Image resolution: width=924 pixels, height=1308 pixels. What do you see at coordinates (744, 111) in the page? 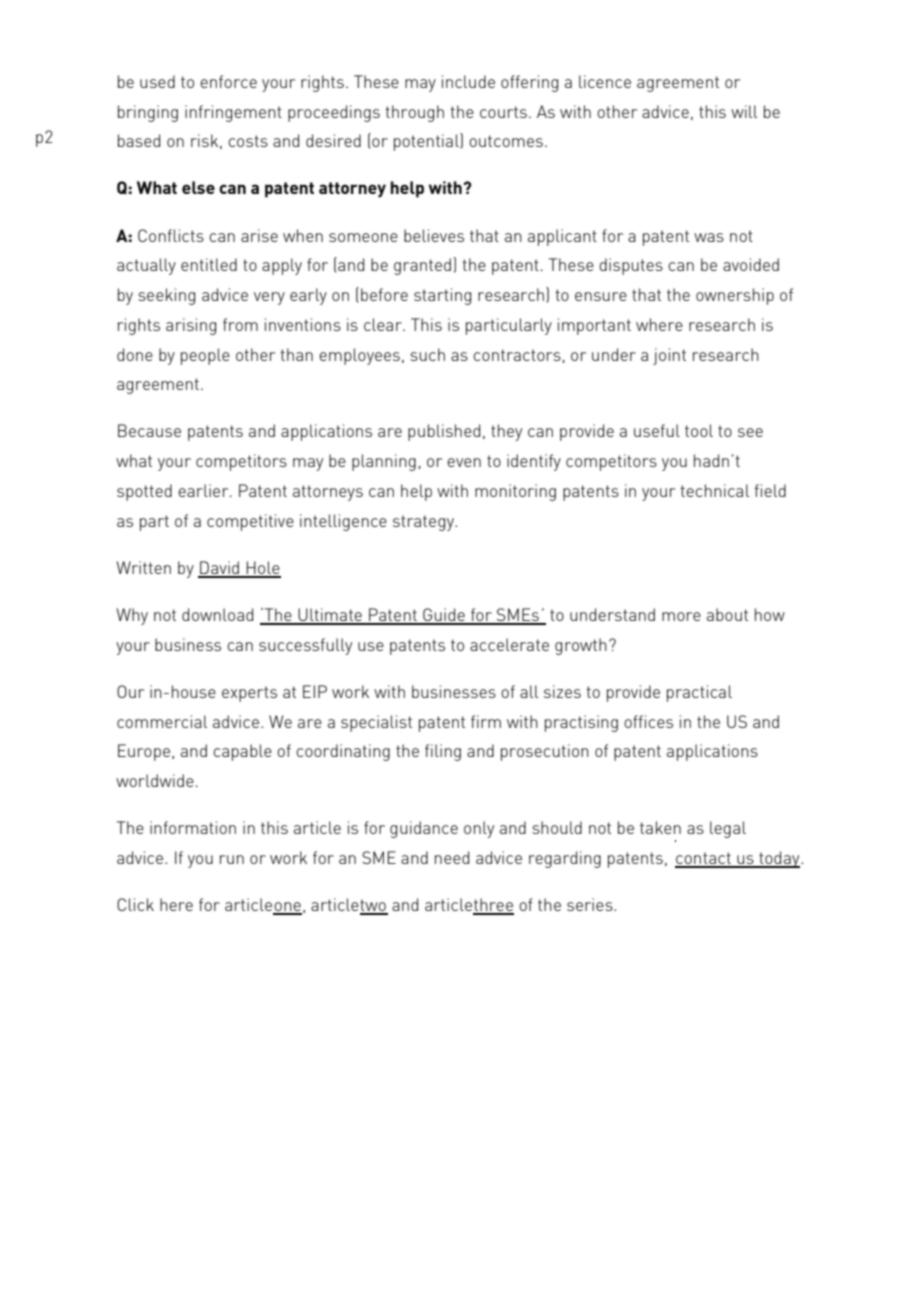
I see `will` at bounding box center [744, 111].
